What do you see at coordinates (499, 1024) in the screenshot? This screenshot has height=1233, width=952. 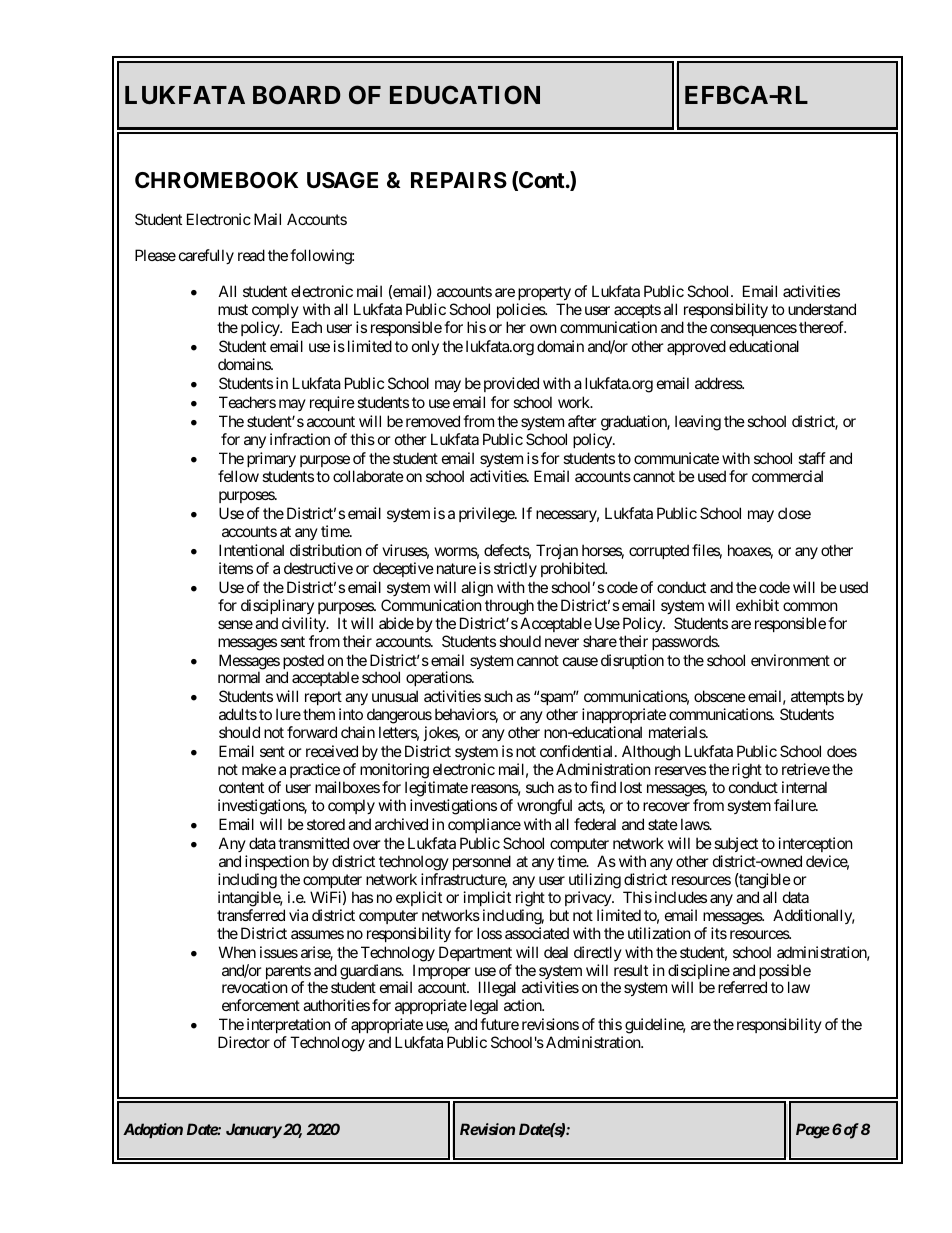 I see `future` at bounding box center [499, 1024].
